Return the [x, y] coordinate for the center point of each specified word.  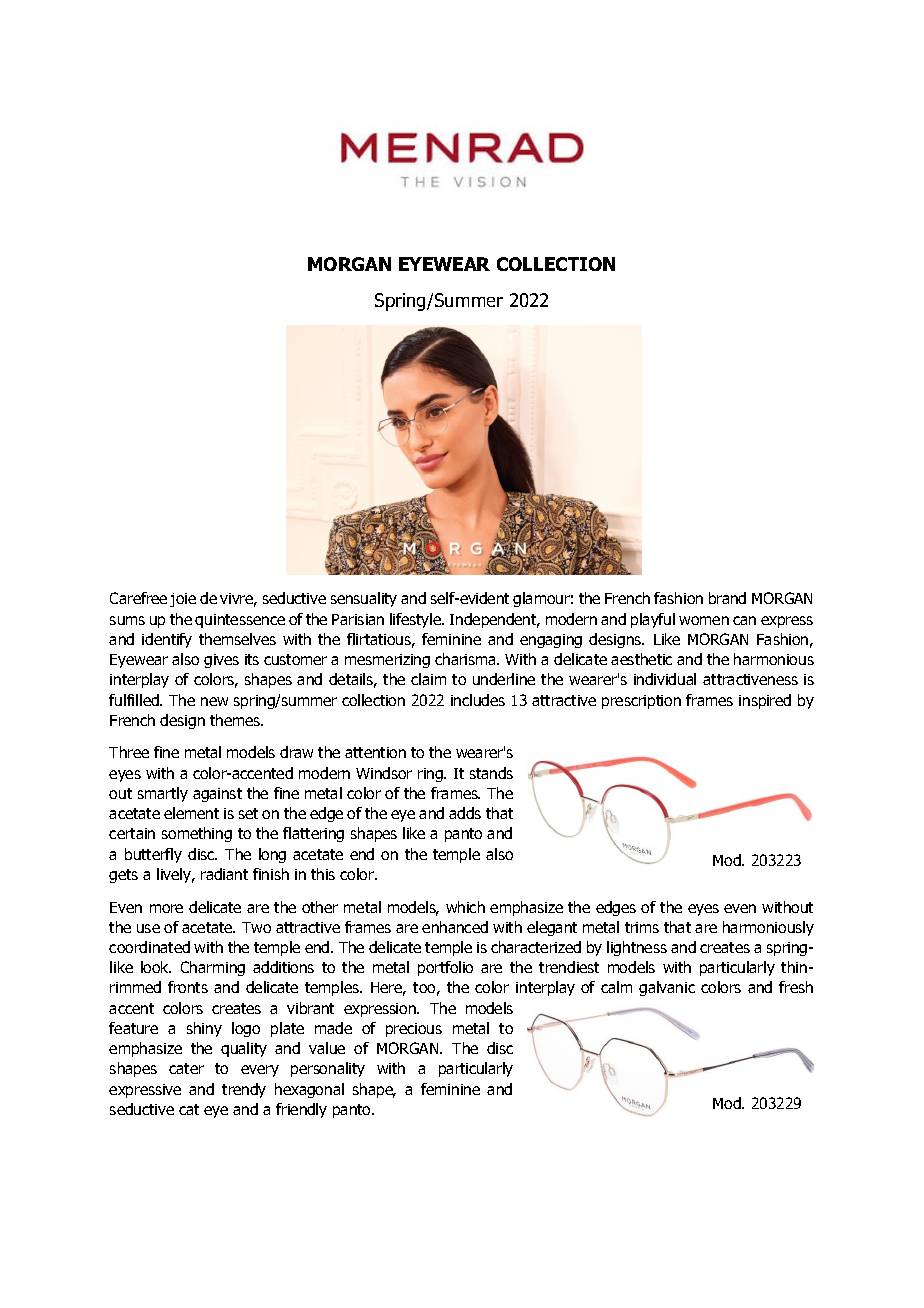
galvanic [667, 988]
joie [183, 600]
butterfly [153, 855]
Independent [494, 620]
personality [328, 1069]
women [704, 620]
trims [642, 927]
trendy [244, 1090]
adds [465, 813]
